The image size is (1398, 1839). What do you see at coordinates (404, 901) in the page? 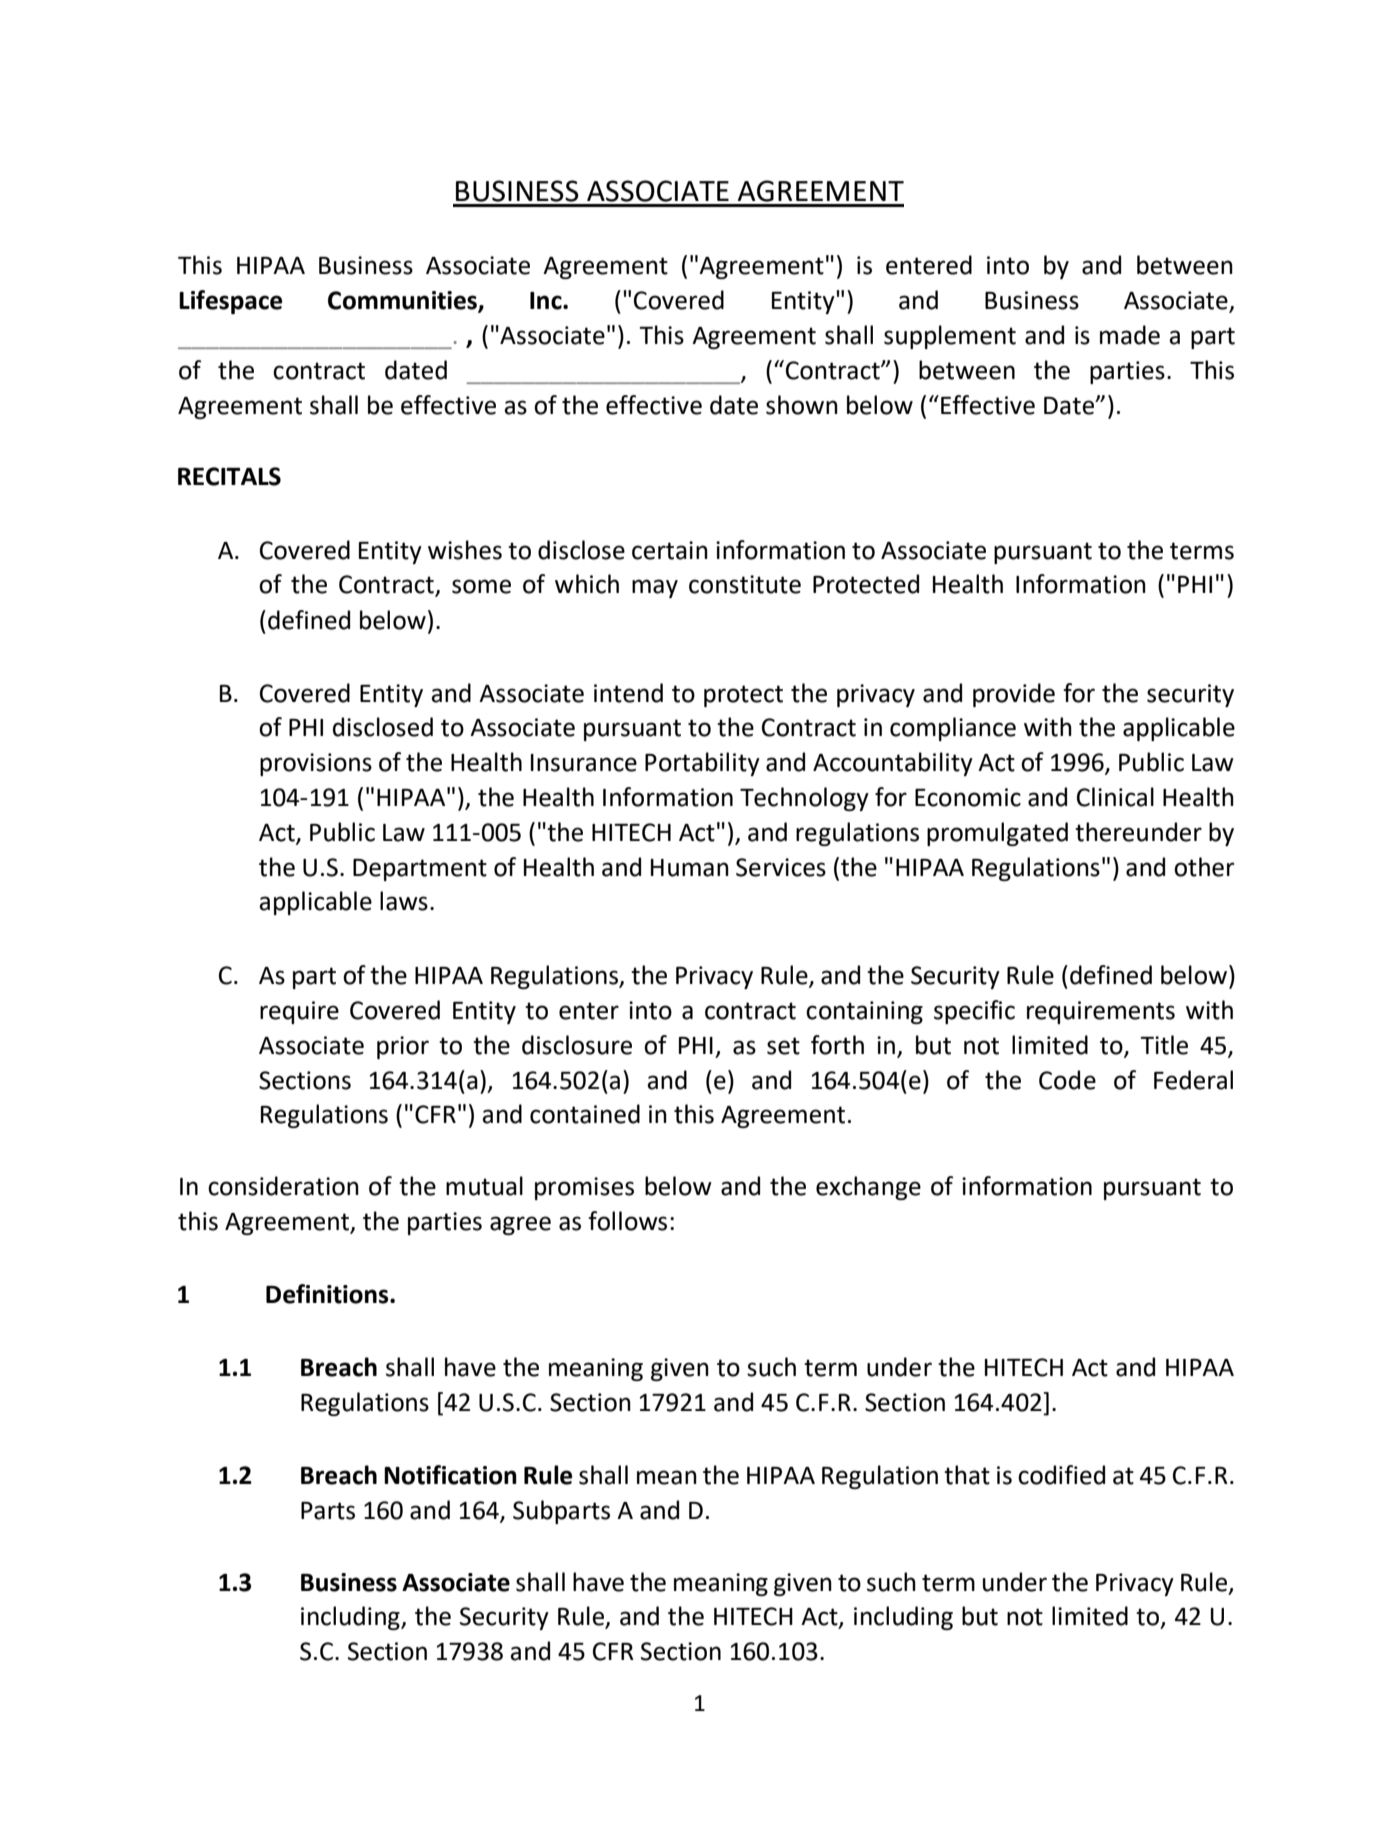
I see `laws` at bounding box center [404, 901].
